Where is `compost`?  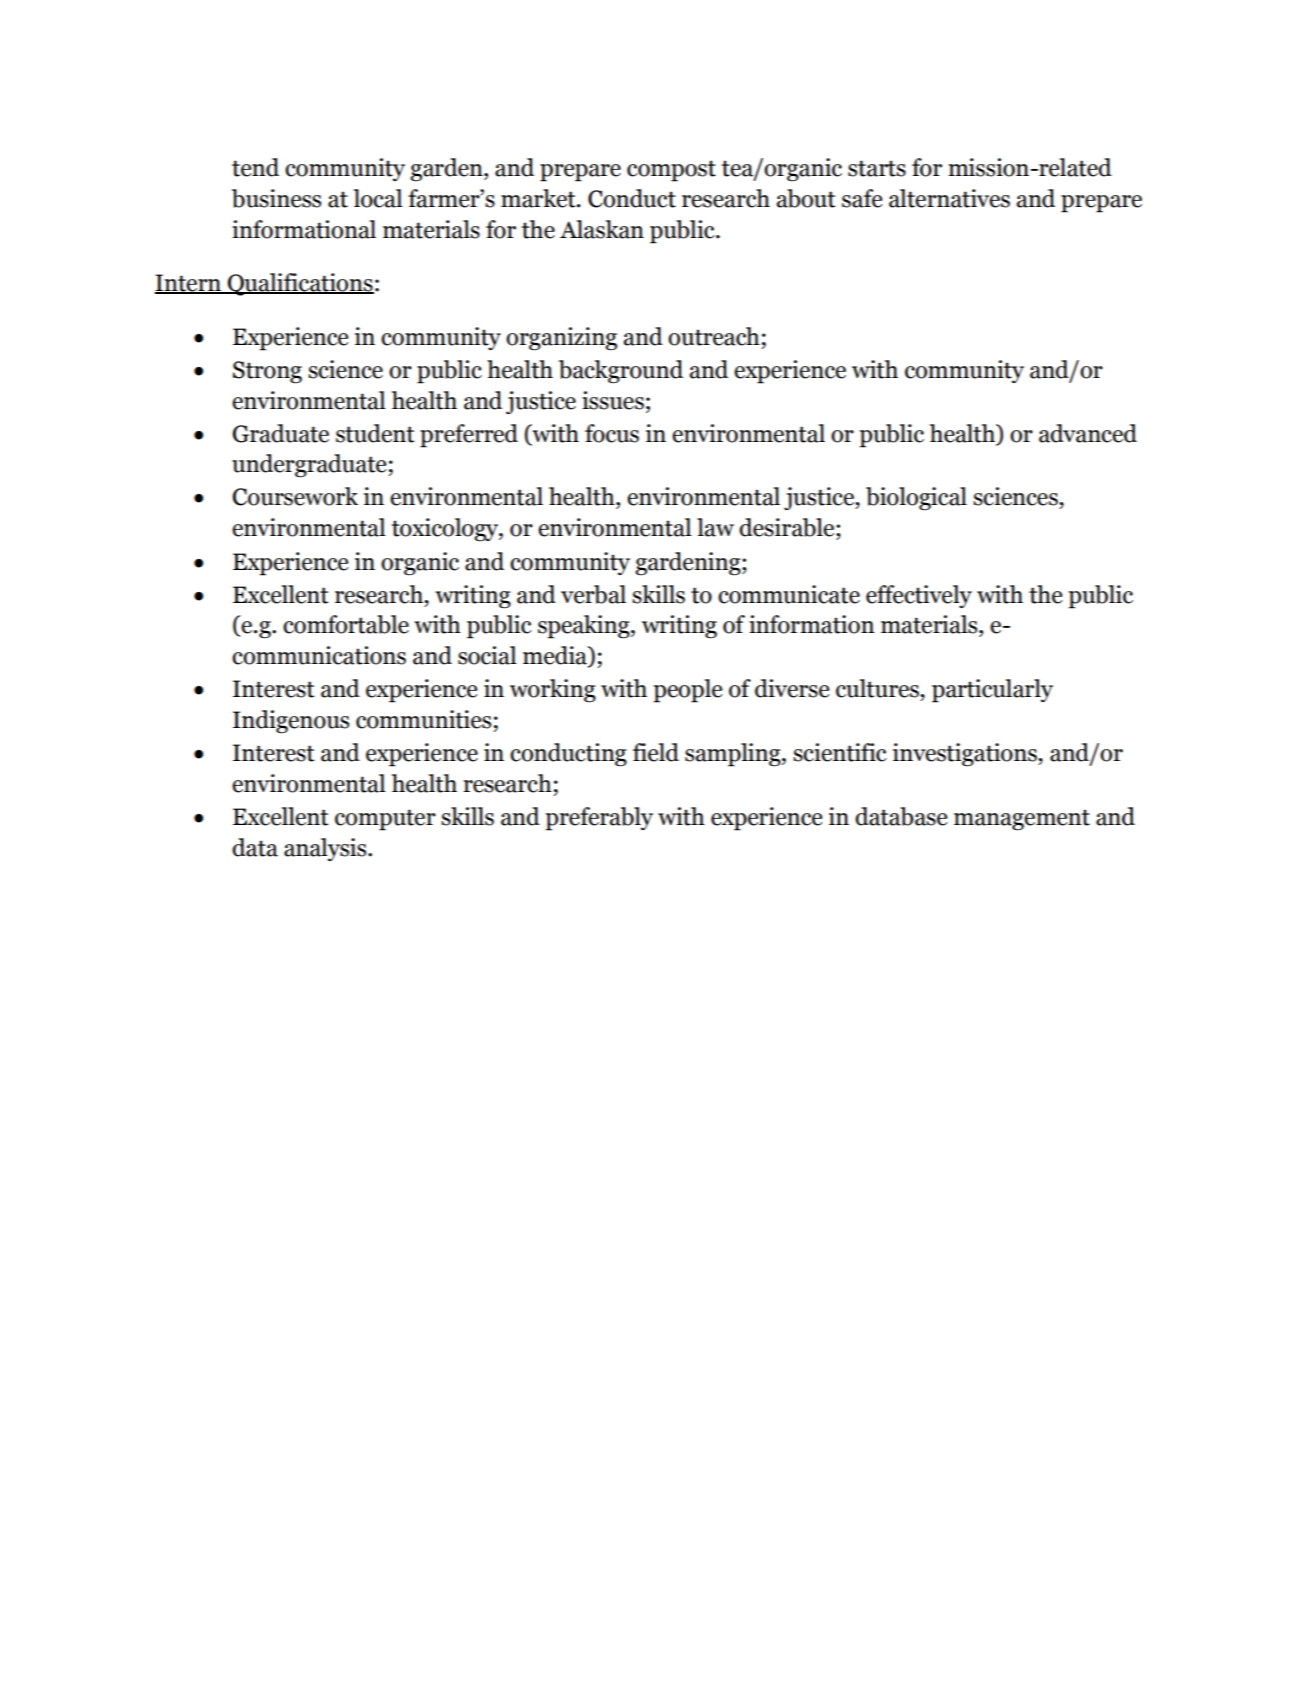 compost is located at coordinates (671, 171).
